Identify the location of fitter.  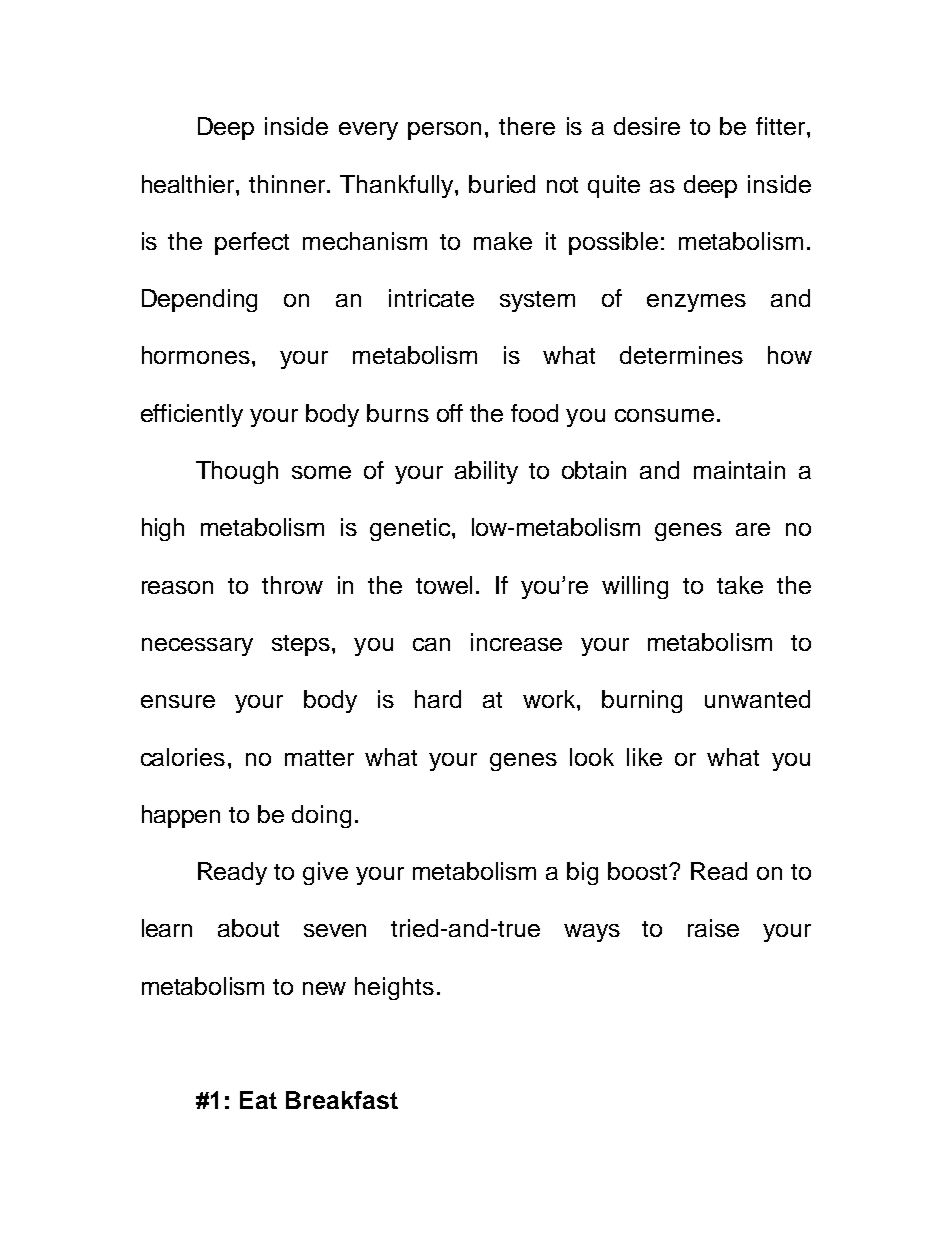
(782, 126).
